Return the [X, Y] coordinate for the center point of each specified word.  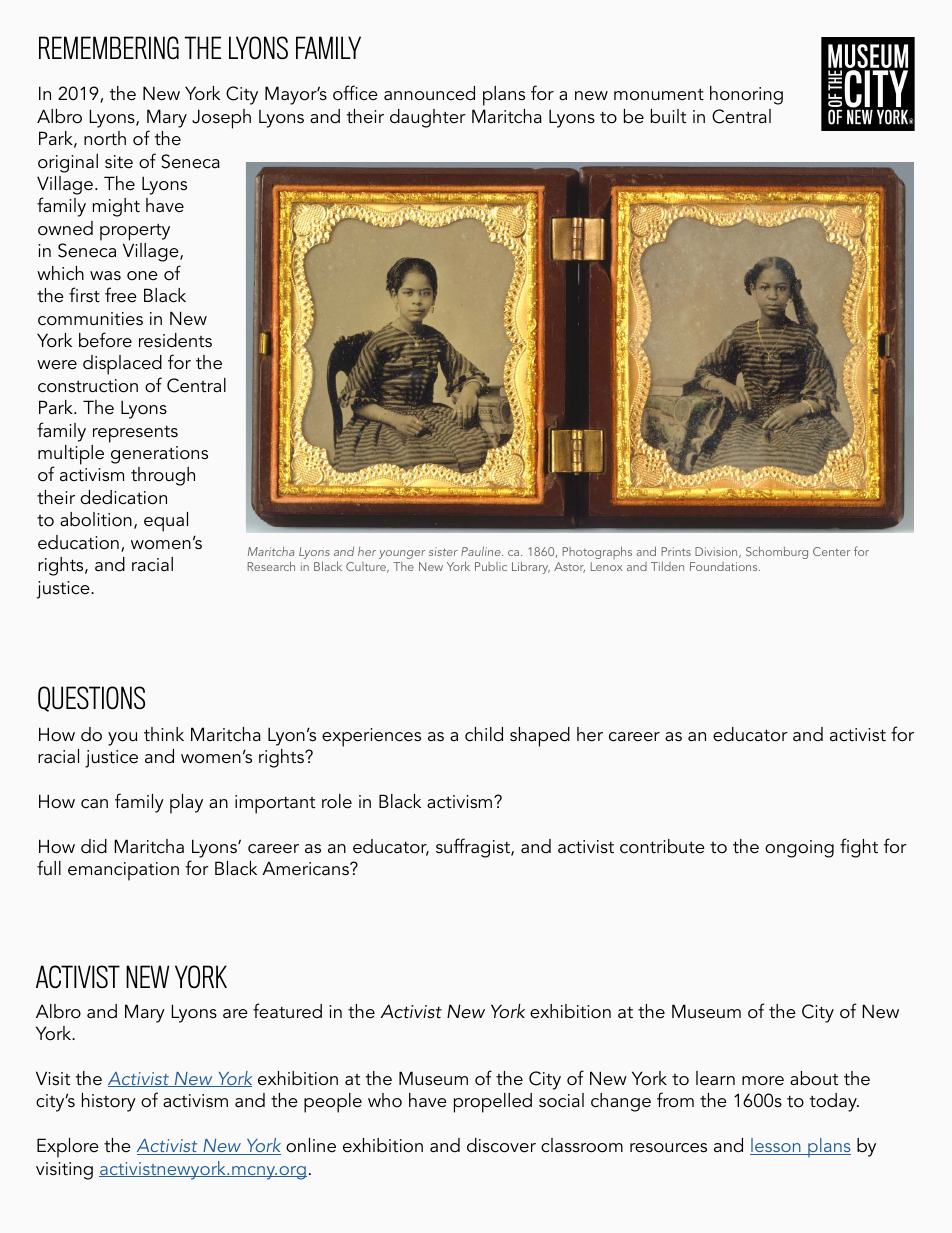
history [109, 1102]
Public [491, 566]
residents [175, 340]
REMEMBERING [109, 47]
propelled [493, 1103]
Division [717, 552]
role [337, 801]
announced [429, 93]
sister [443, 551]
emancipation [123, 871]
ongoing [799, 849]
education [78, 542]
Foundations [725, 566]
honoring [746, 95]
